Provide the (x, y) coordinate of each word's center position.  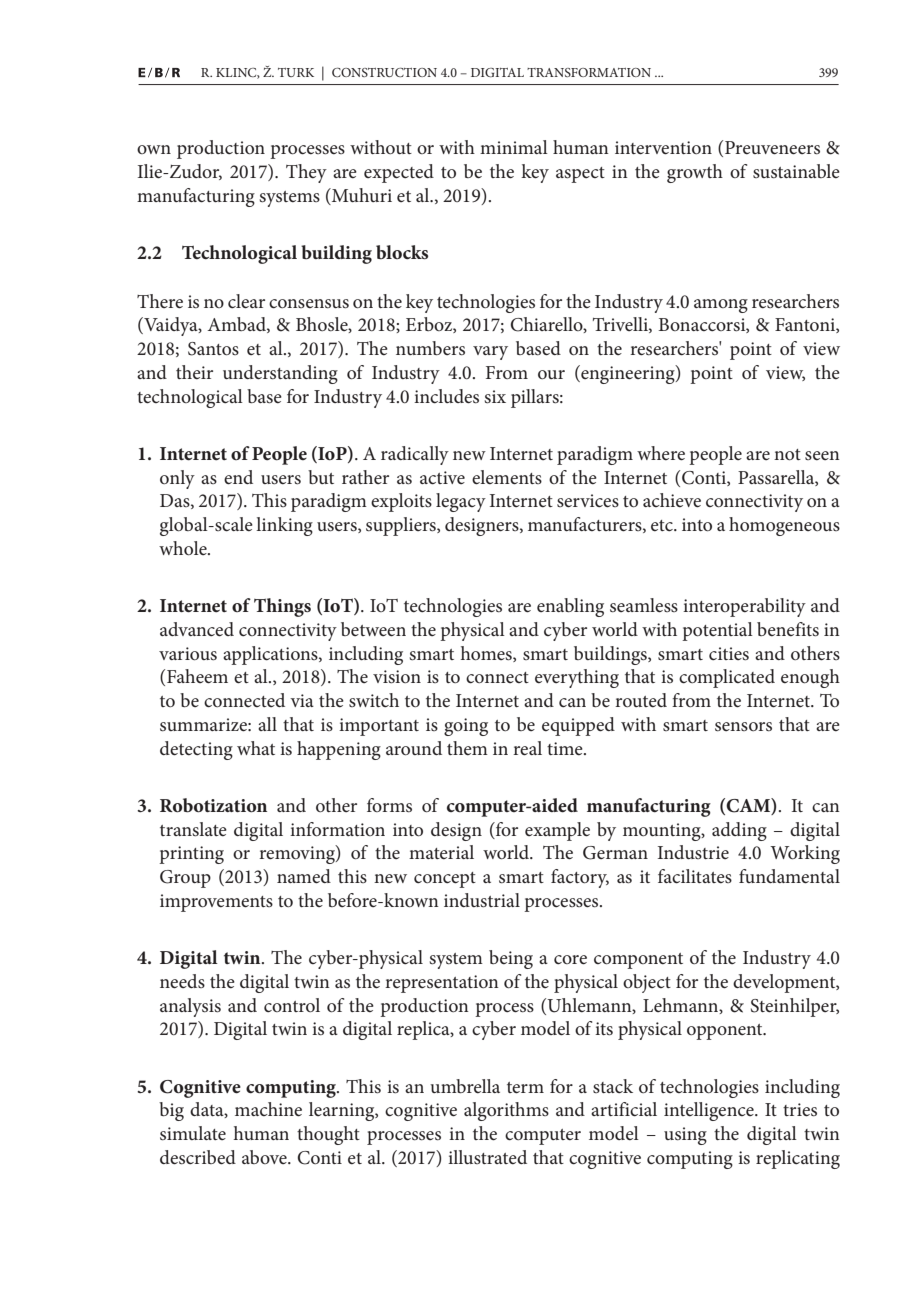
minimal (514, 147)
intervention (663, 148)
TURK (296, 72)
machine (268, 1109)
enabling (570, 607)
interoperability (744, 607)
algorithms (506, 1111)
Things (282, 607)
